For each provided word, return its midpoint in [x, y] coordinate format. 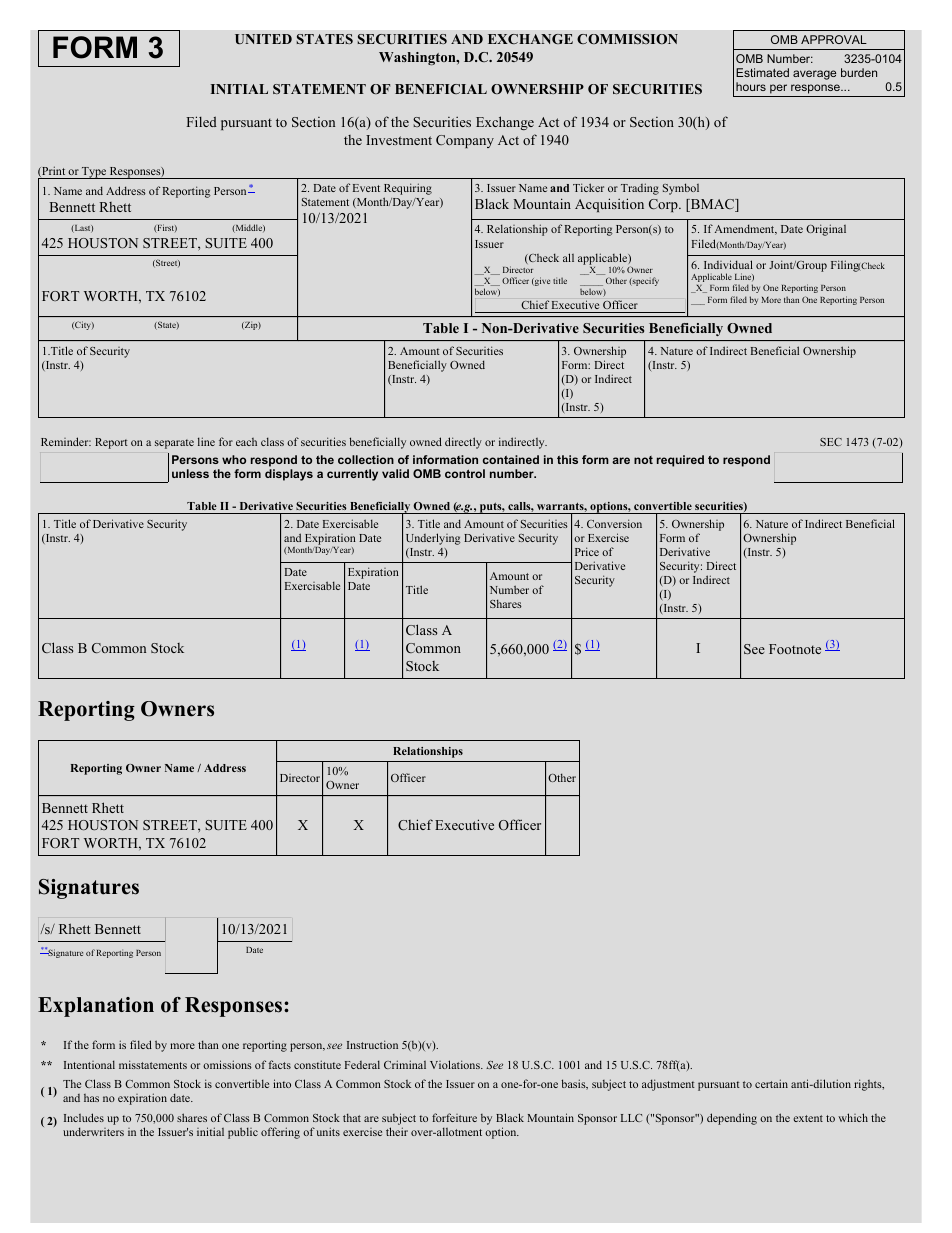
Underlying [433, 539]
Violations [456, 1064]
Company [465, 141]
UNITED [263, 39]
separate [174, 444]
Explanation [96, 1007]
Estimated [762, 72]
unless [190, 473]
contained [511, 459]
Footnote [795, 649]
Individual [728, 264]
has [91, 1098]
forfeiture [454, 1117]
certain [771, 1083]
